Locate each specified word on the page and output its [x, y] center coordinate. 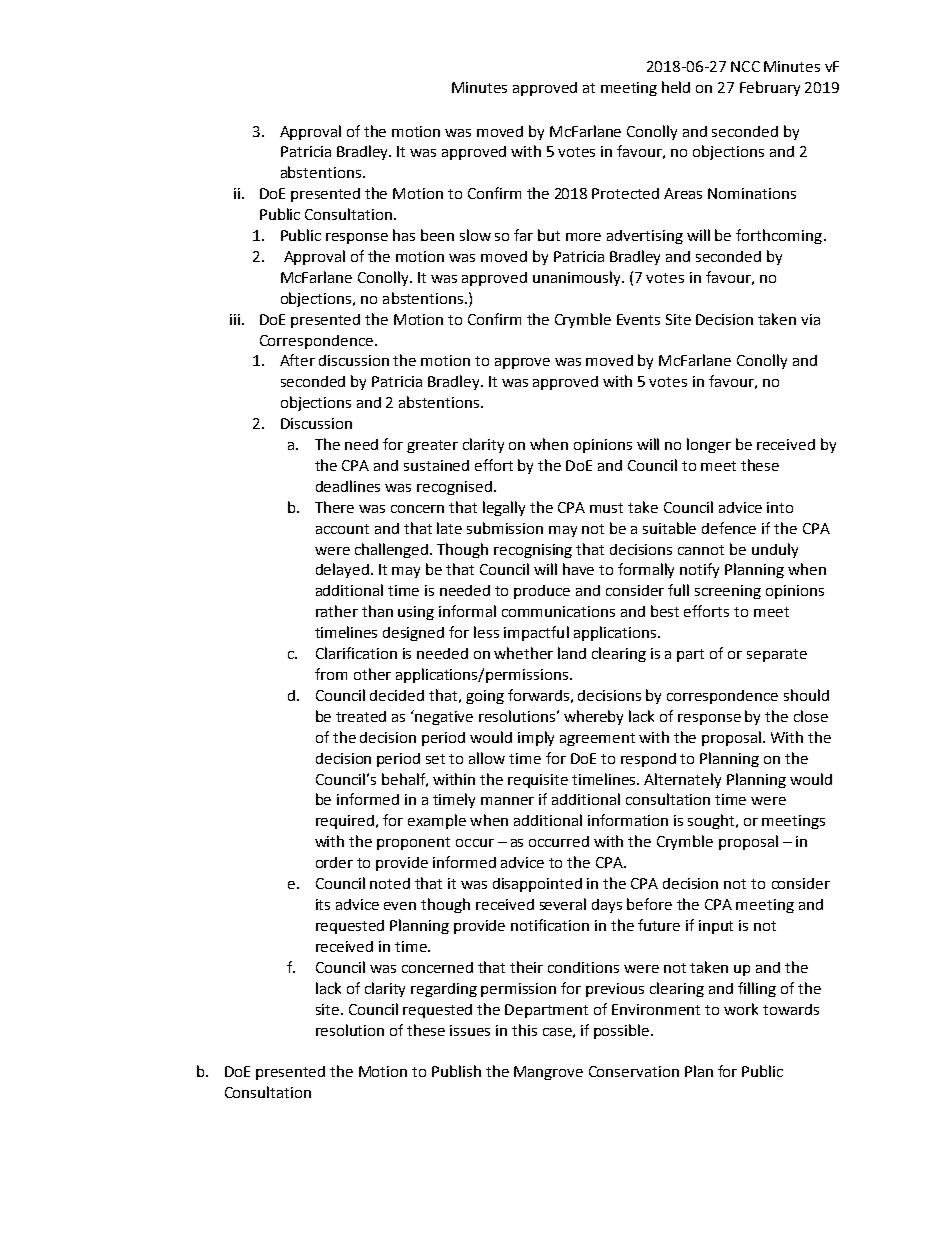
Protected [625, 193]
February [770, 88]
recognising [533, 551]
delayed [342, 570]
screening [728, 592]
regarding [444, 990]
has [404, 235]
